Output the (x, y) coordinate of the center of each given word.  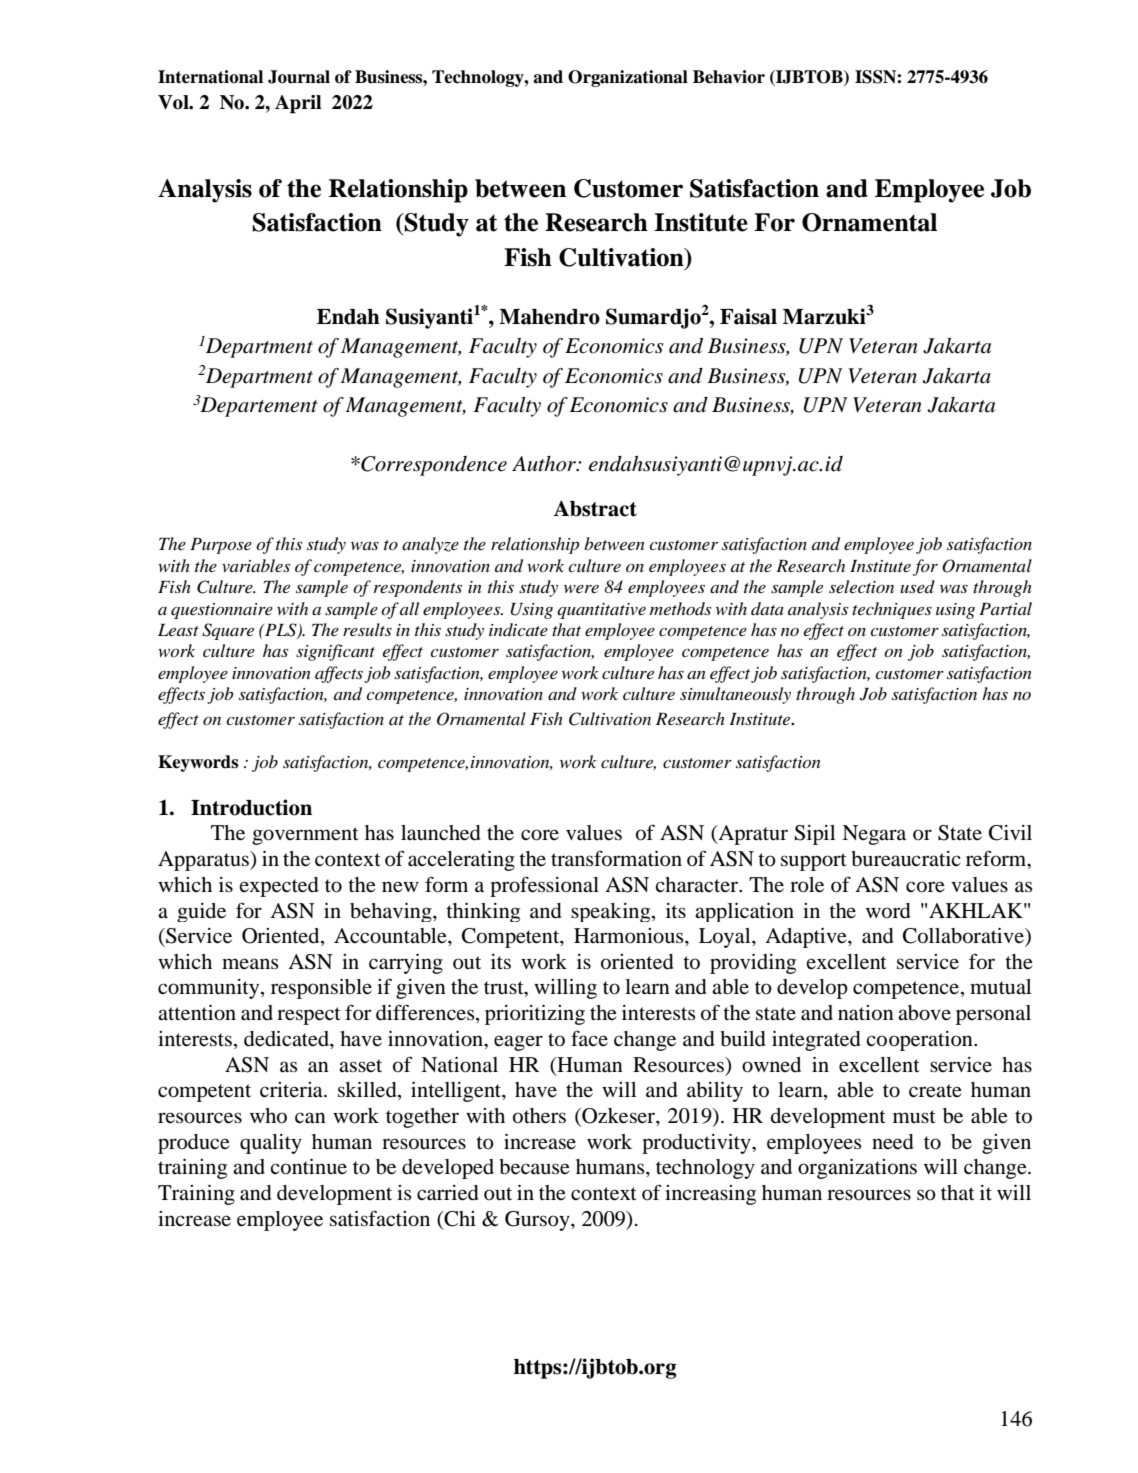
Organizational (628, 78)
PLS (281, 631)
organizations (857, 1169)
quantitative (601, 611)
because (534, 1167)
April (298, 104)
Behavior (729, 77)
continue (308, 1167)
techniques (892, 610)
